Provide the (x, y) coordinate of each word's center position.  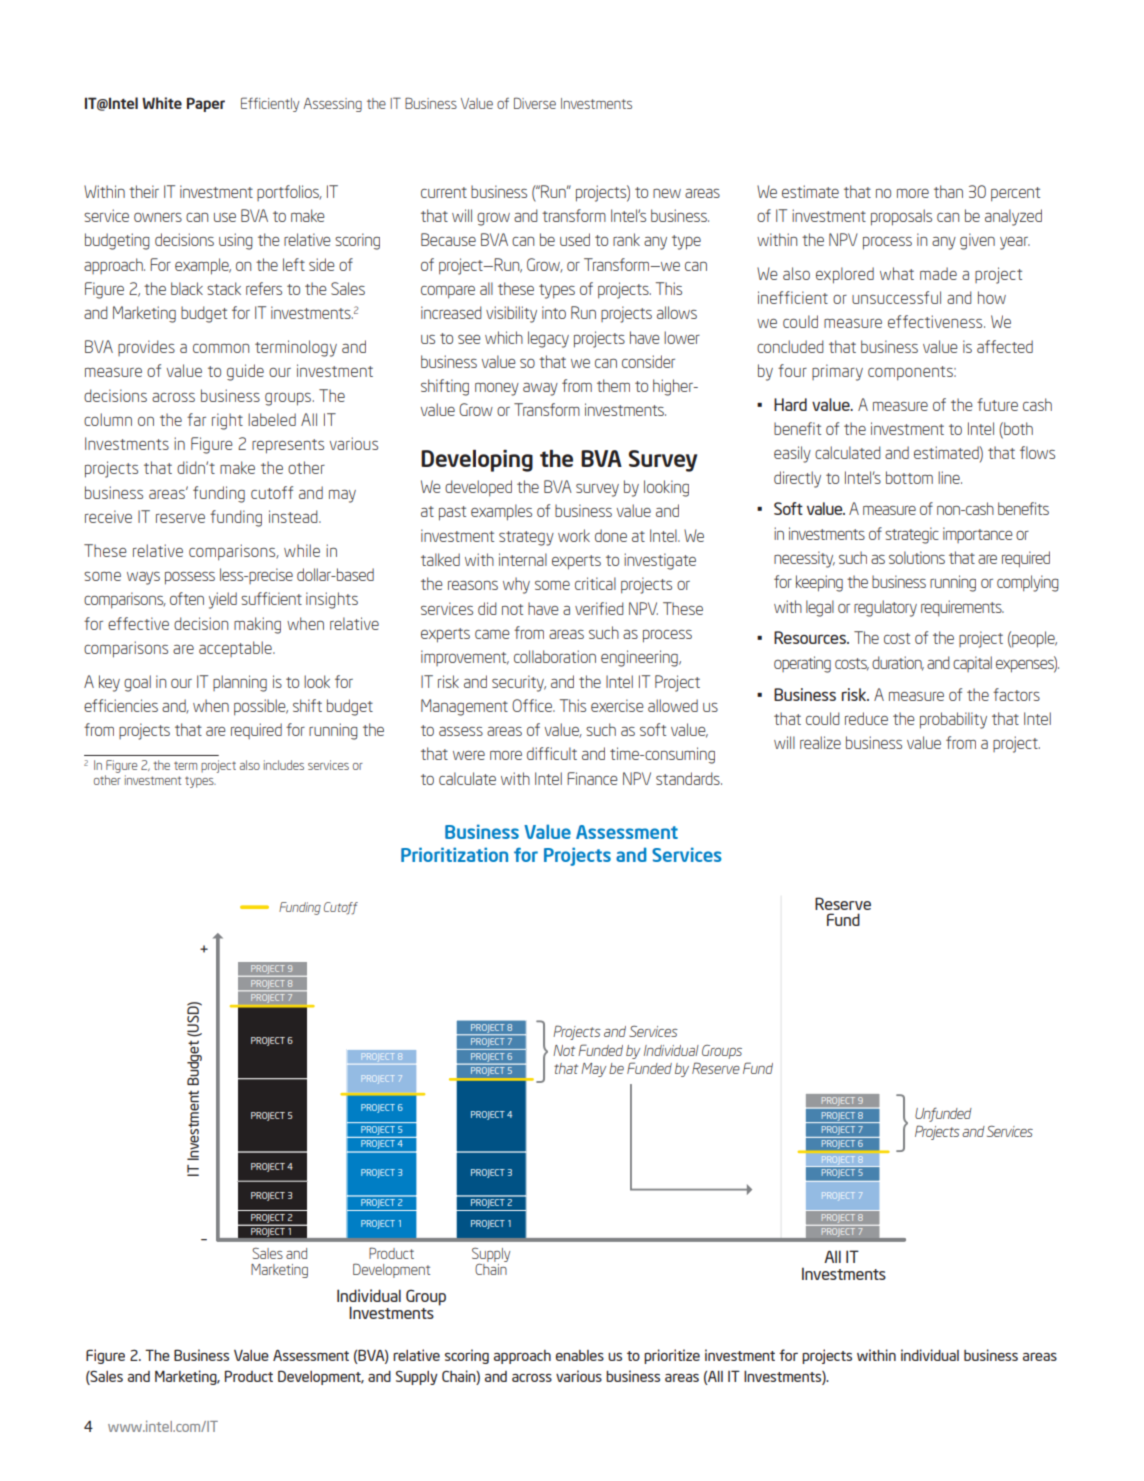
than (948, 191)
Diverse (535, 103)
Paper (206, 104)
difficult (552, 753)
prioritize (672, 1356)
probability (953, 720)
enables (580, 1355)
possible (261, 707)
